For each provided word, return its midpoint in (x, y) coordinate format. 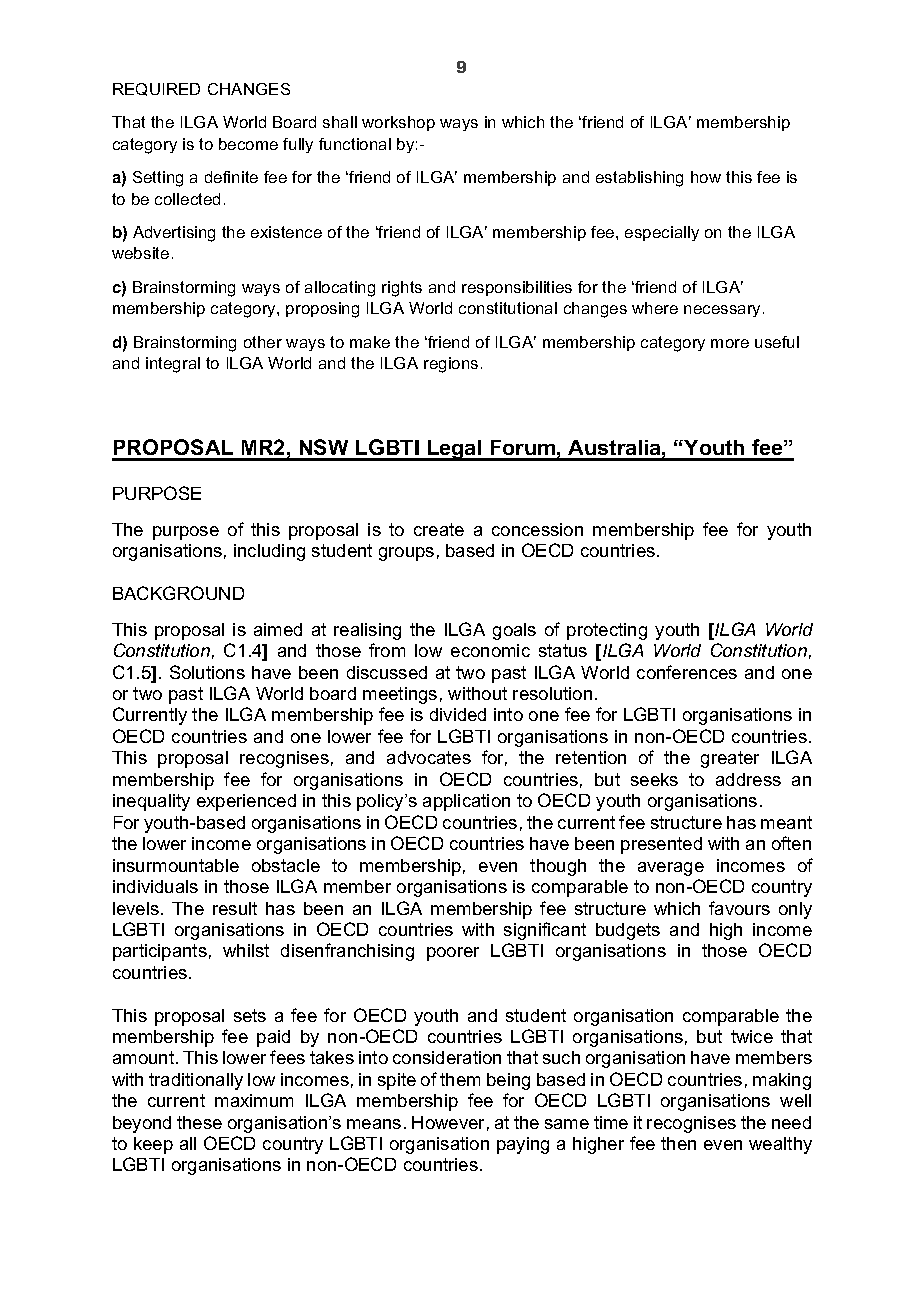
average (671, 869)
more (730, 343)
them (460, 1079)
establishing (639, 179)
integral (173, 365)
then (678, 1143)
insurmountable (176, 865)
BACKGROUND (178, 593)
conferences (687, 672)
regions (451, 365)
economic (490, 650)
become (248, 144)
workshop (398, 123)
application (466, 802)
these (199, 1122)
